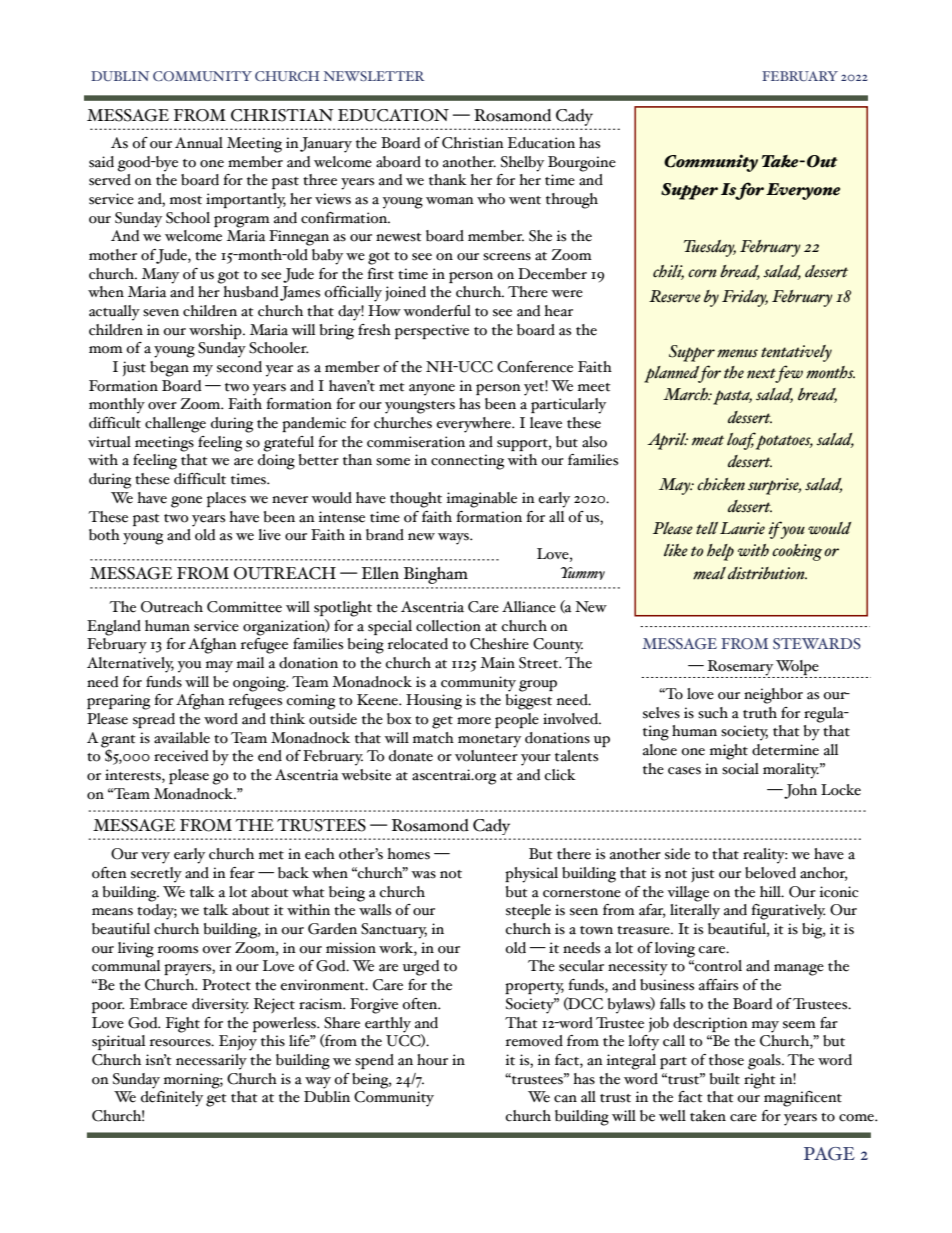 The image size is (952, 1233). Describe the element at coordinates (186, 502) in the screenshot. I see `gone` at that location.
